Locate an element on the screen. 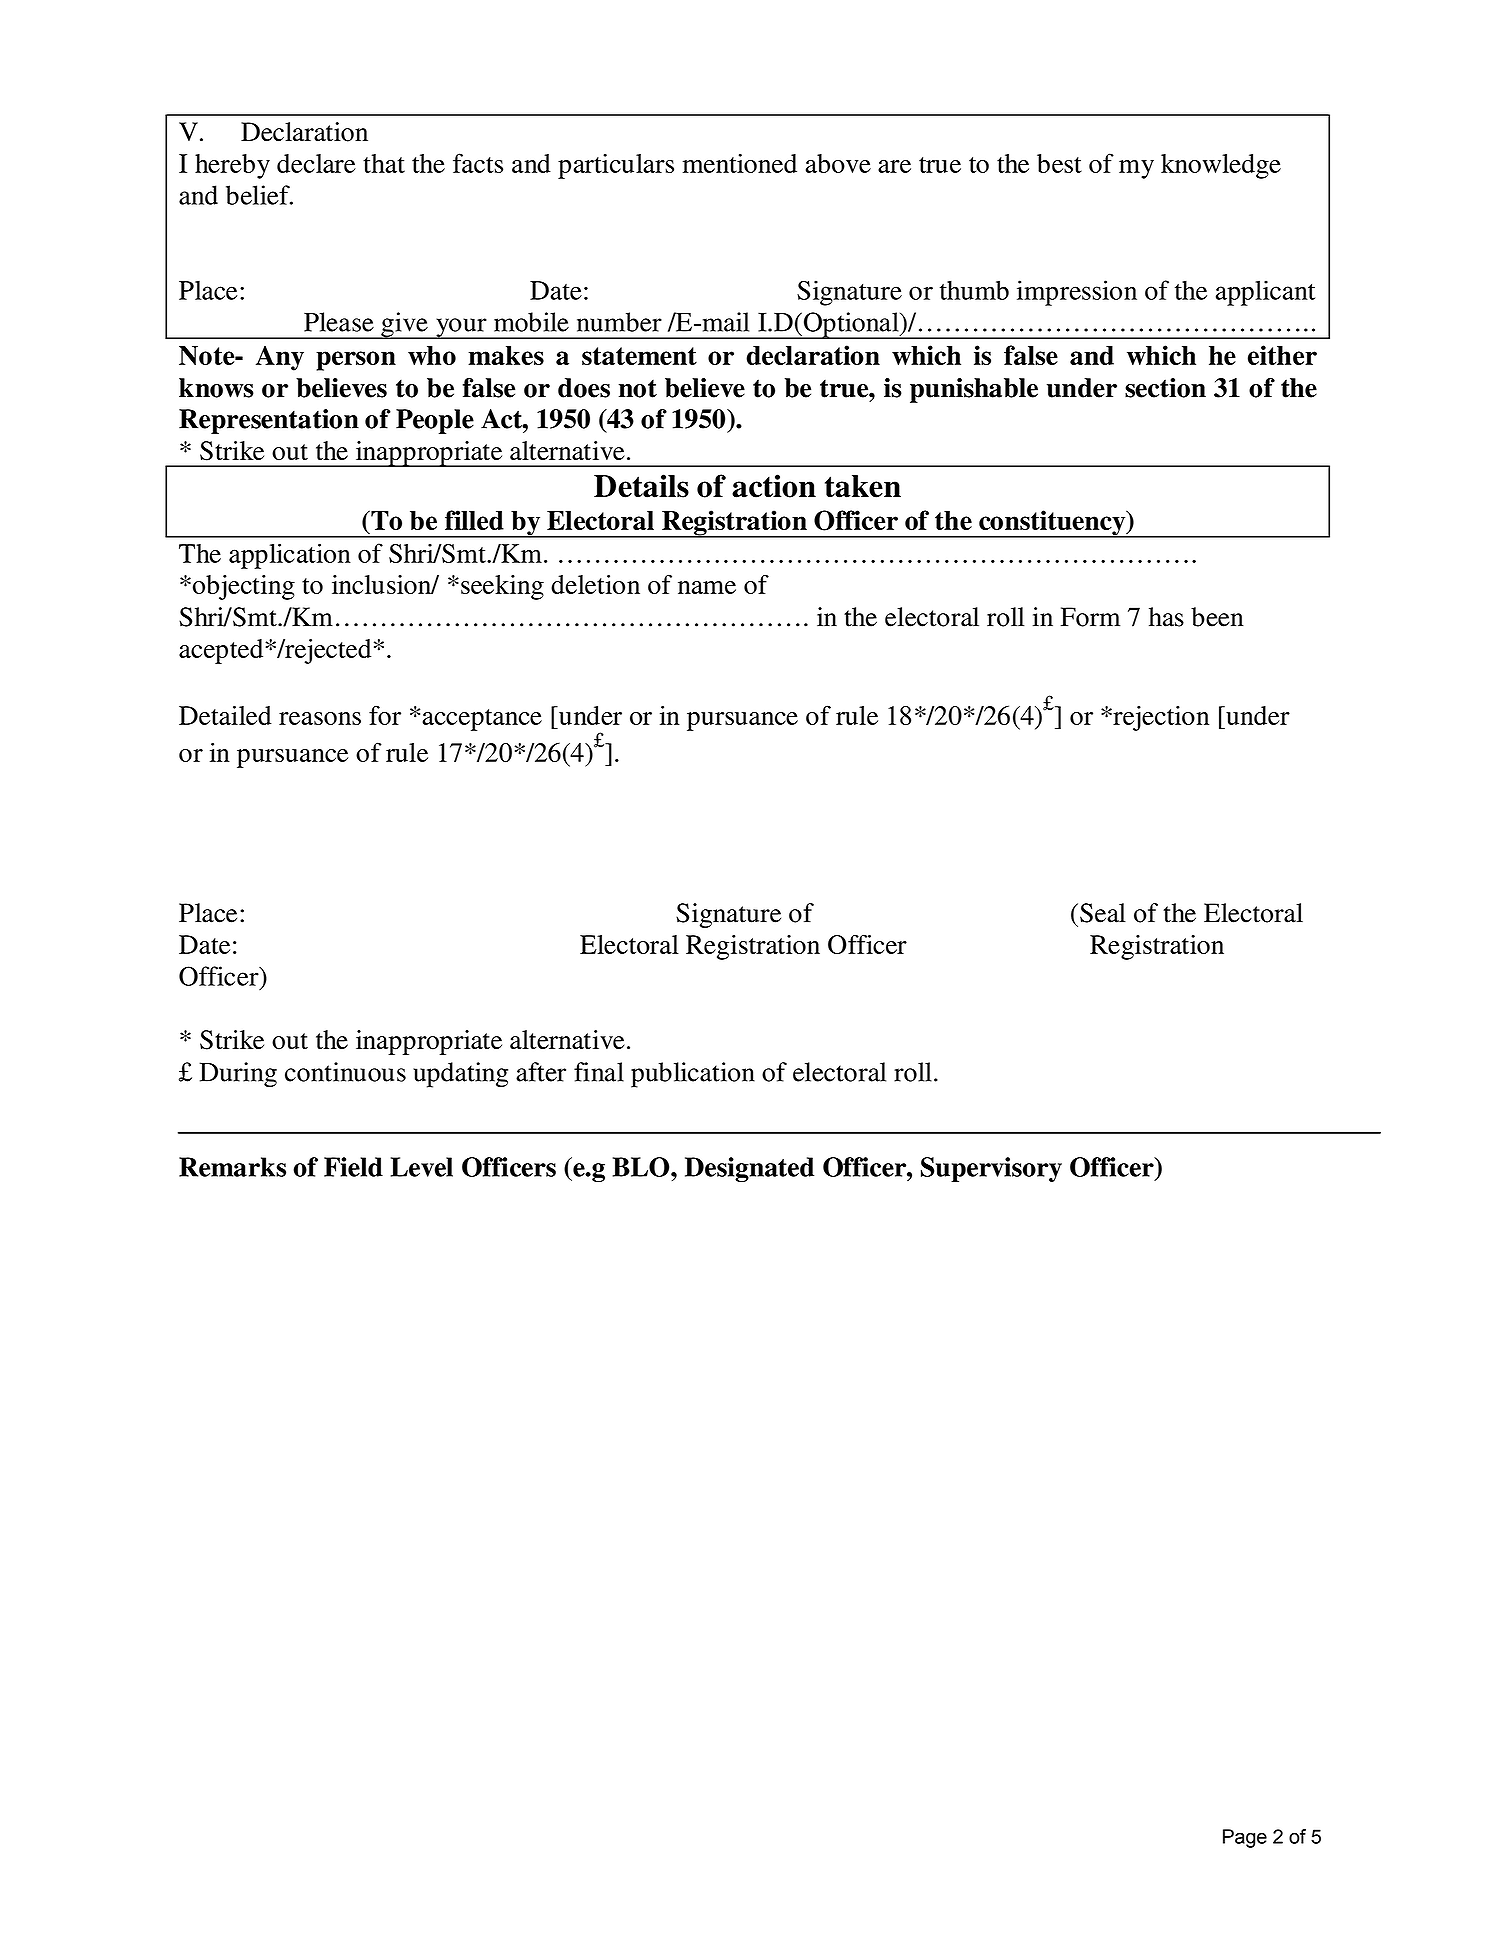  mentioned is located at coordinates (740, 163).
